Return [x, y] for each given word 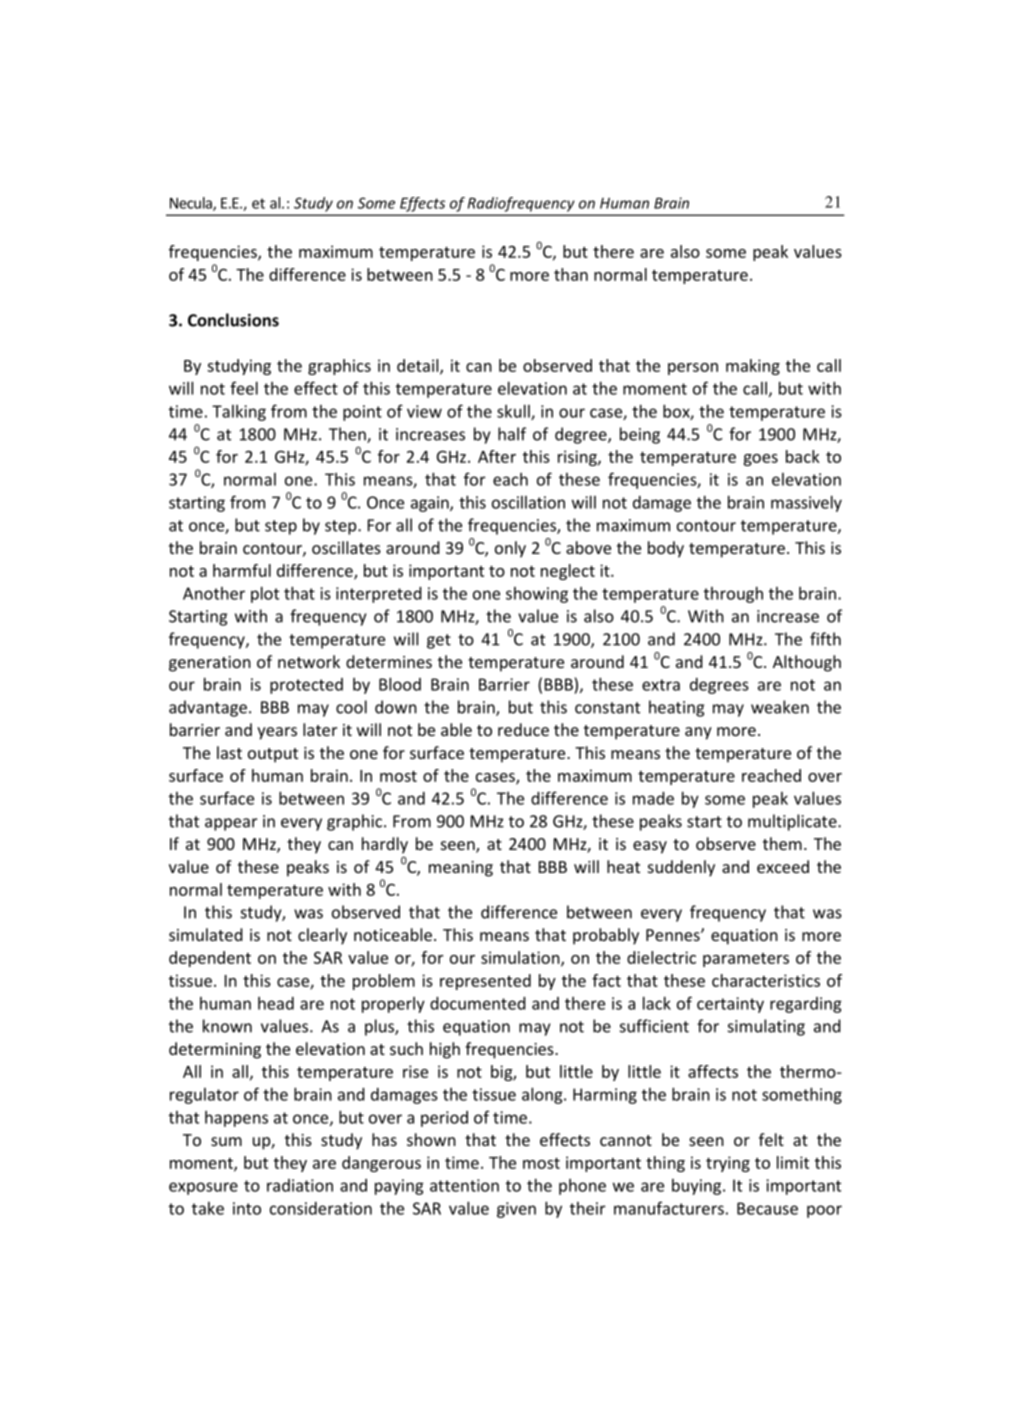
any [698, 733]
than [571, 274]
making [753, 367]
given [516, 1210]
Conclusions [233, 320]
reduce [523, 729]
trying [728, 1164]
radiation [300, 1185]
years [277, 733]
